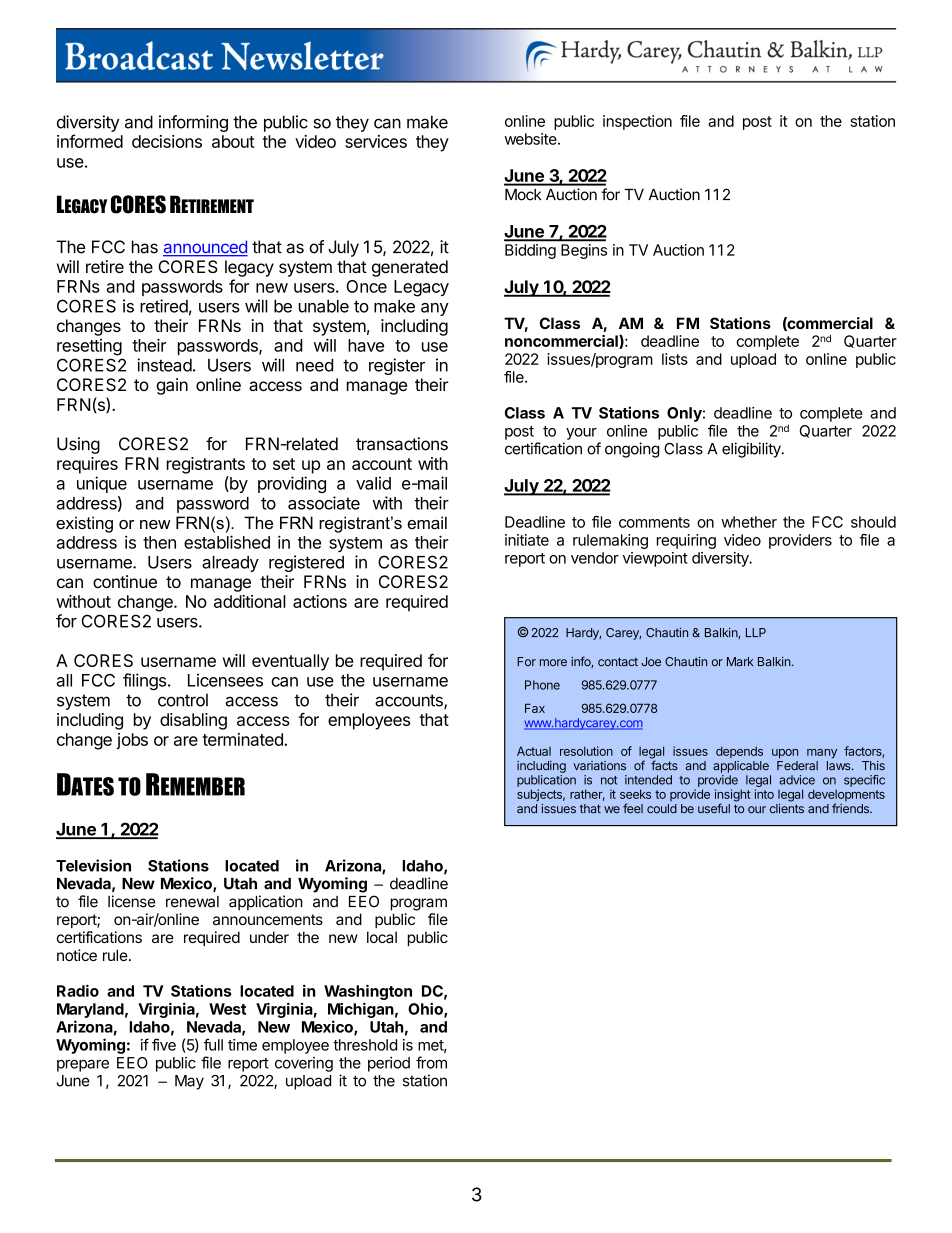  What do you see at coordinates (167, 141) in the screenshot?
I see `decisions` at bounding box center [167, 141].
